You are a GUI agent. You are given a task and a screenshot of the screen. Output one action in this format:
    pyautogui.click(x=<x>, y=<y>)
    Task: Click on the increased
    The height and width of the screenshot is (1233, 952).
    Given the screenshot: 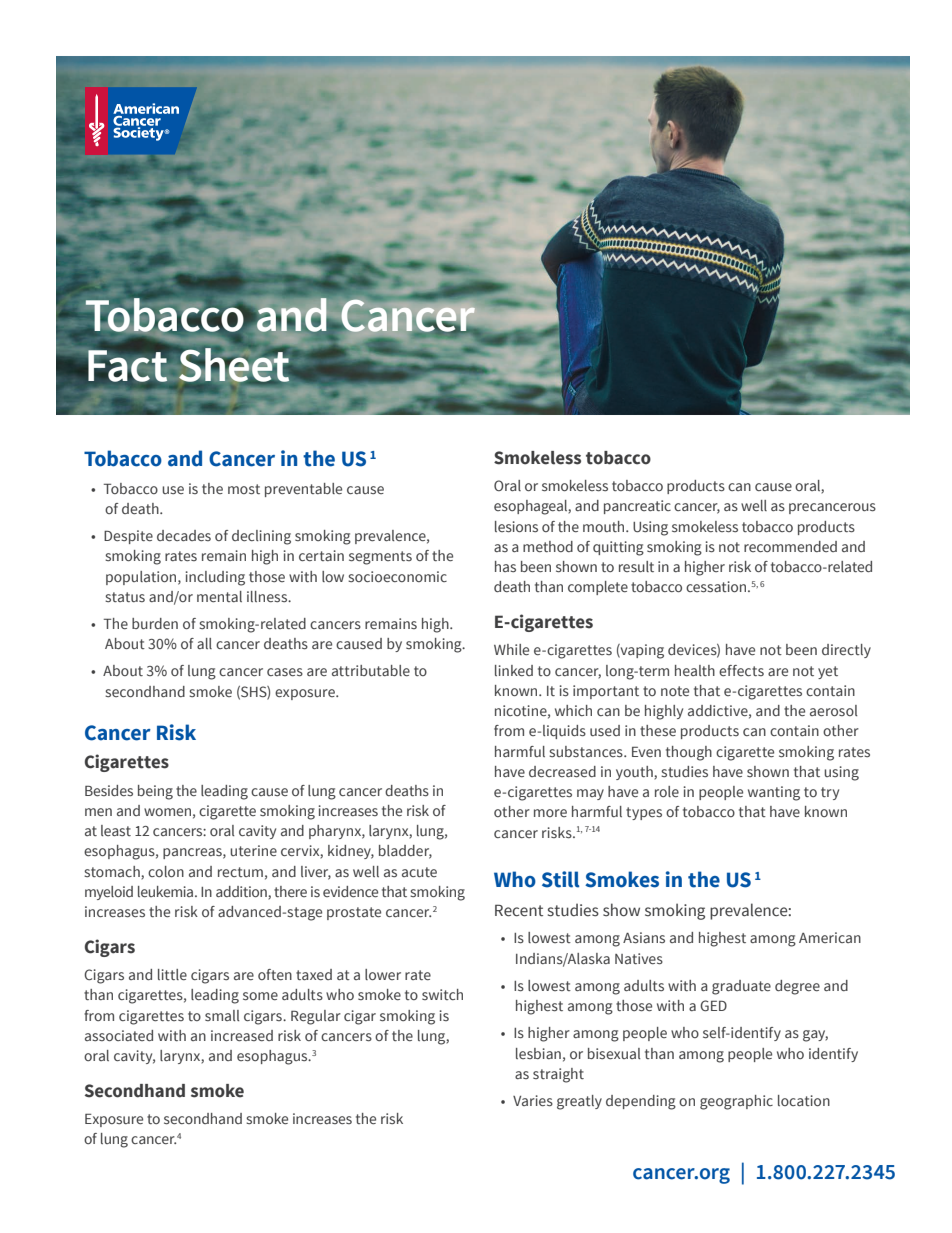 What is the action you would take?
    pyautogui.click(x=242, y=1035)
